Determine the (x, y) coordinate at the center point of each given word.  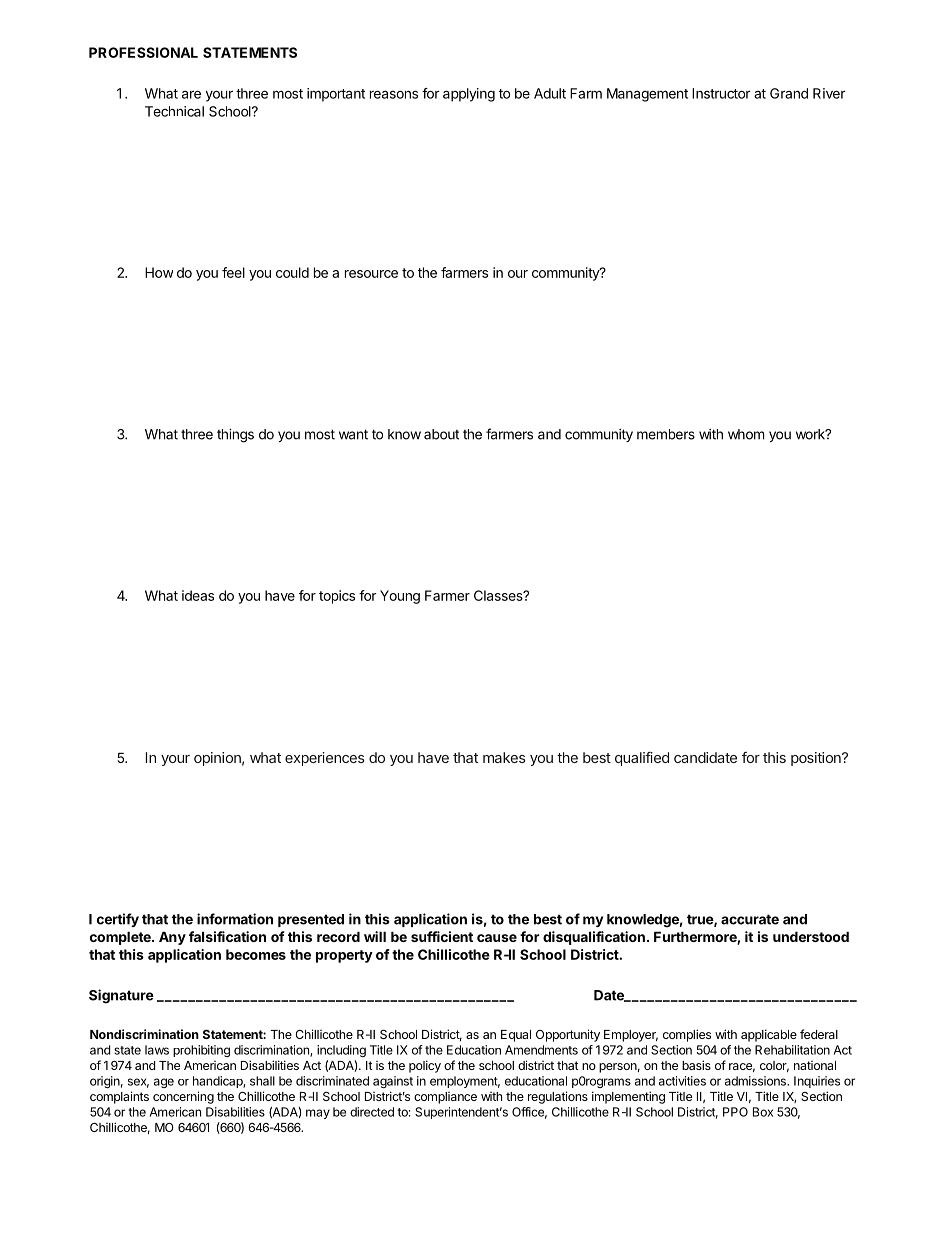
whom (746, 434)
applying (469, 95)
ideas (198, 595)
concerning (183, 1097)
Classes (499, 595)
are (191, 94)
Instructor (721, 93)
